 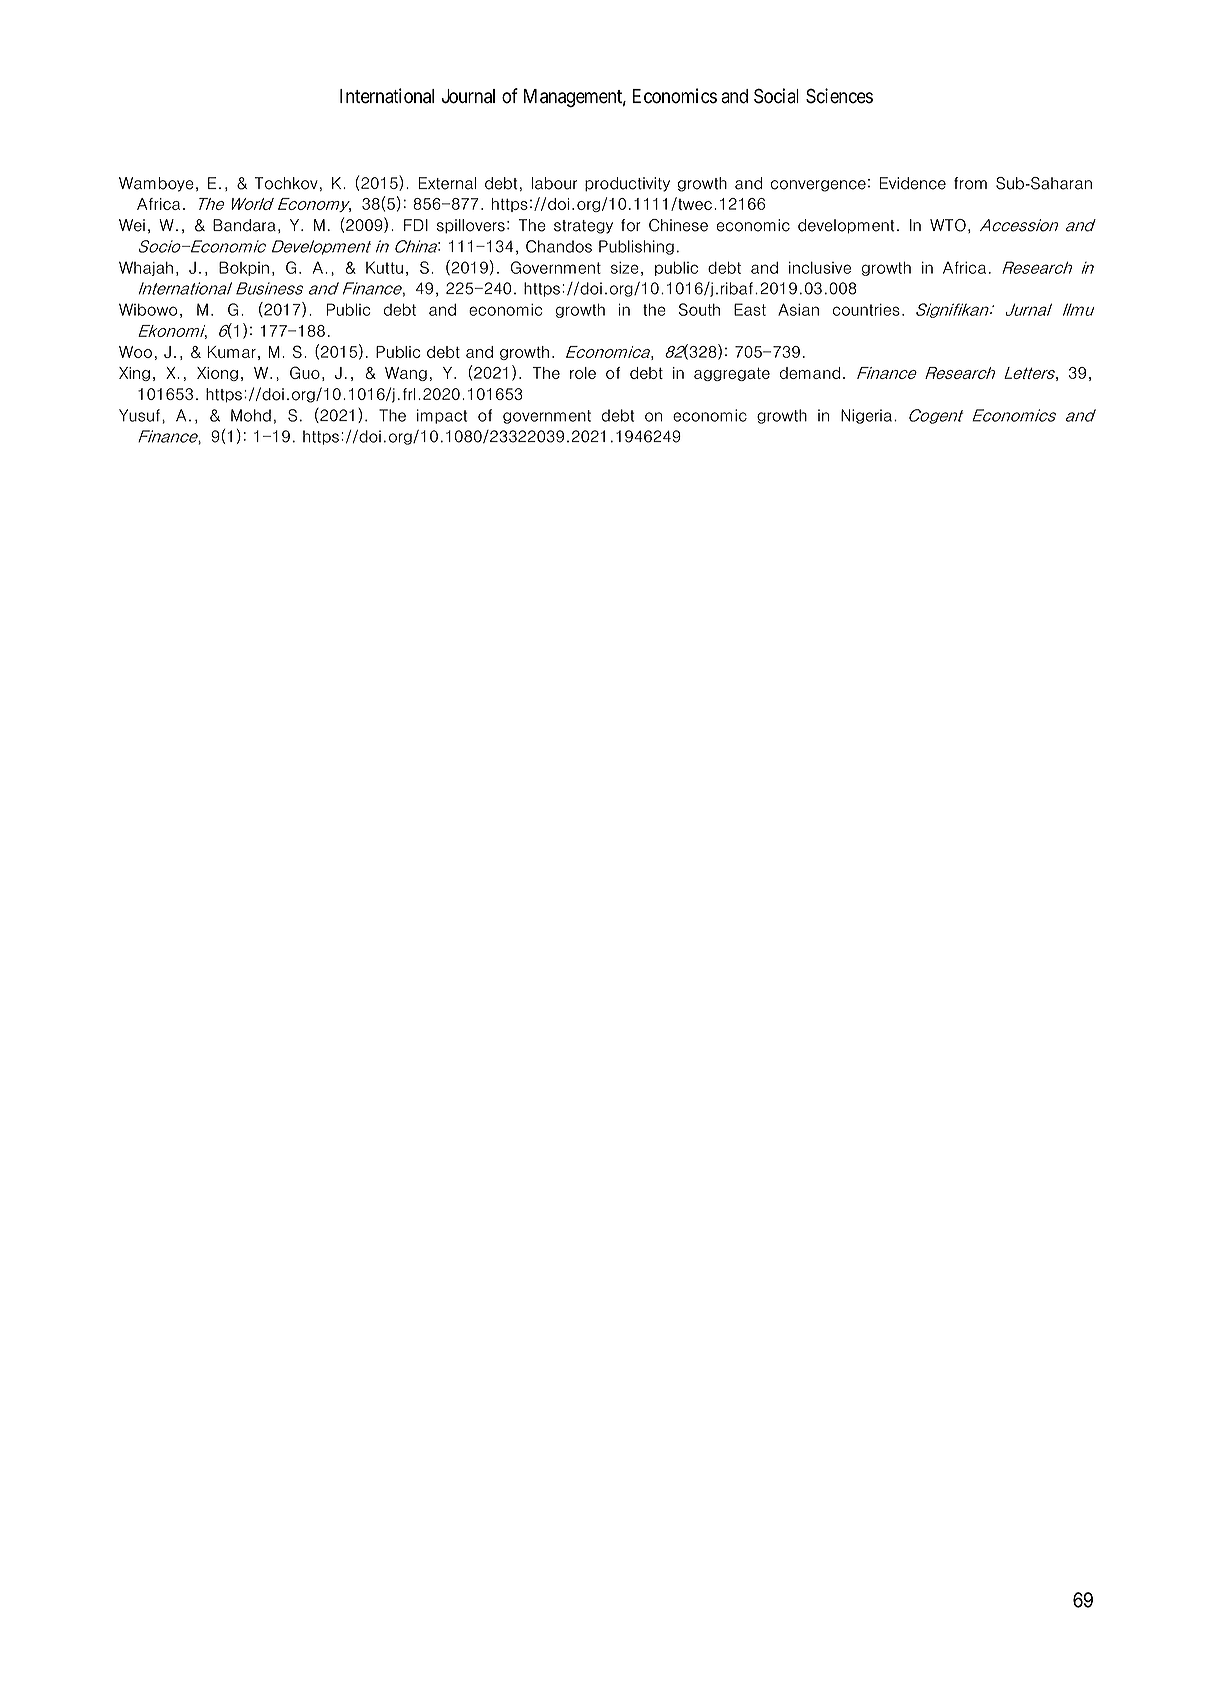 I want to click on Journal, so click(x=468, y=96).
